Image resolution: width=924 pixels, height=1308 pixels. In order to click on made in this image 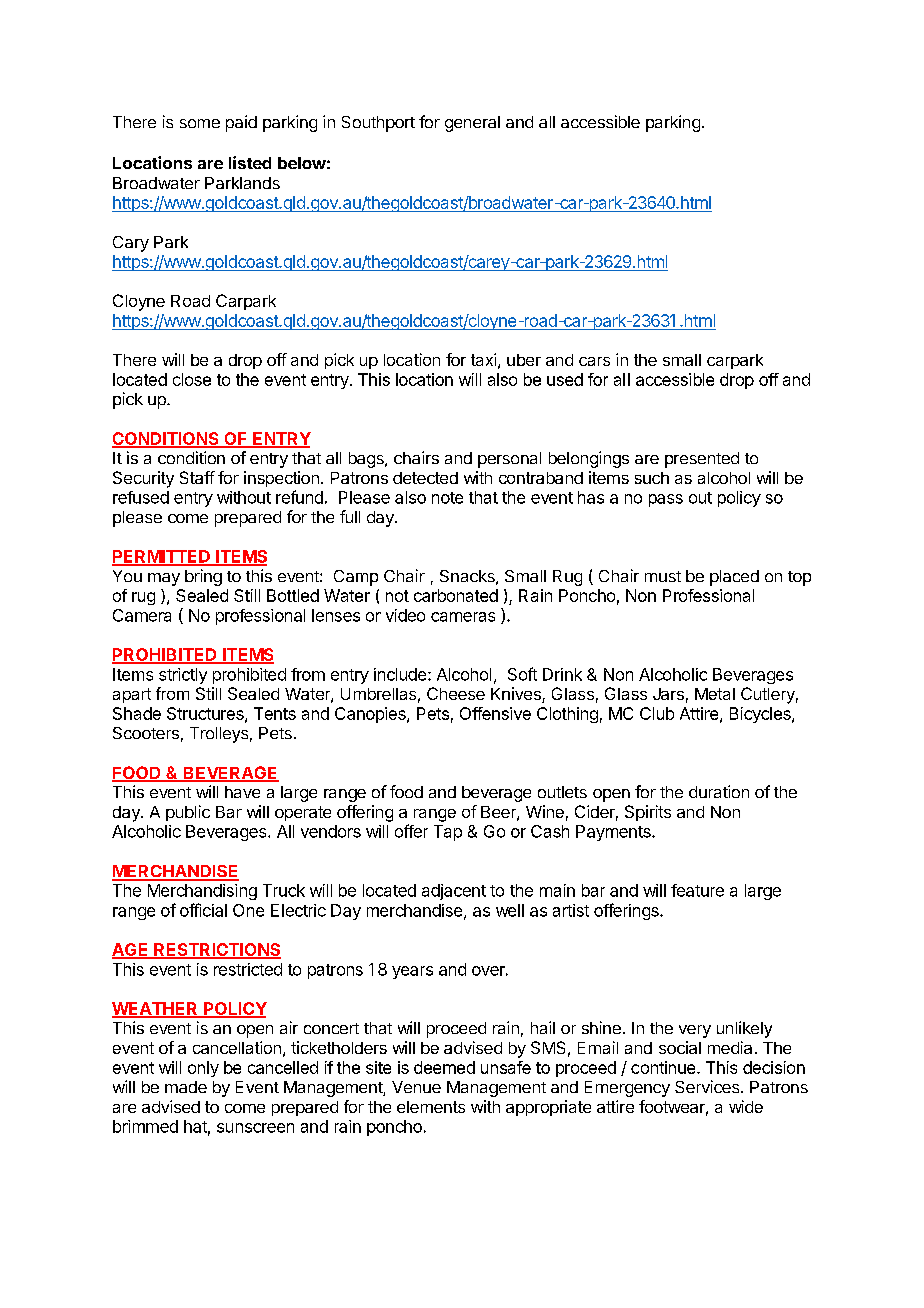, I will do `click(186, 1087)`.
